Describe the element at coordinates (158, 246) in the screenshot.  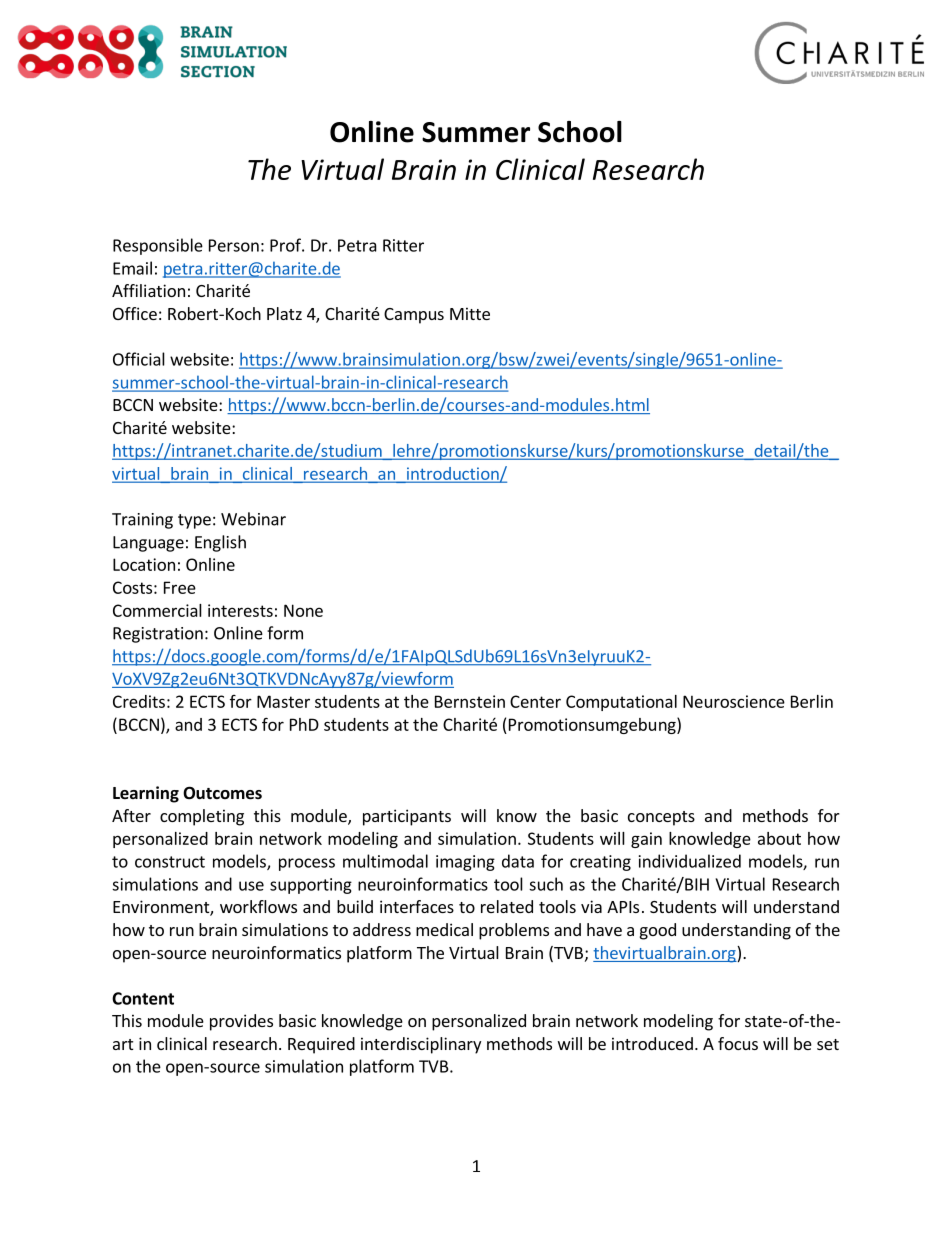
I see `Responsible` at that location.
